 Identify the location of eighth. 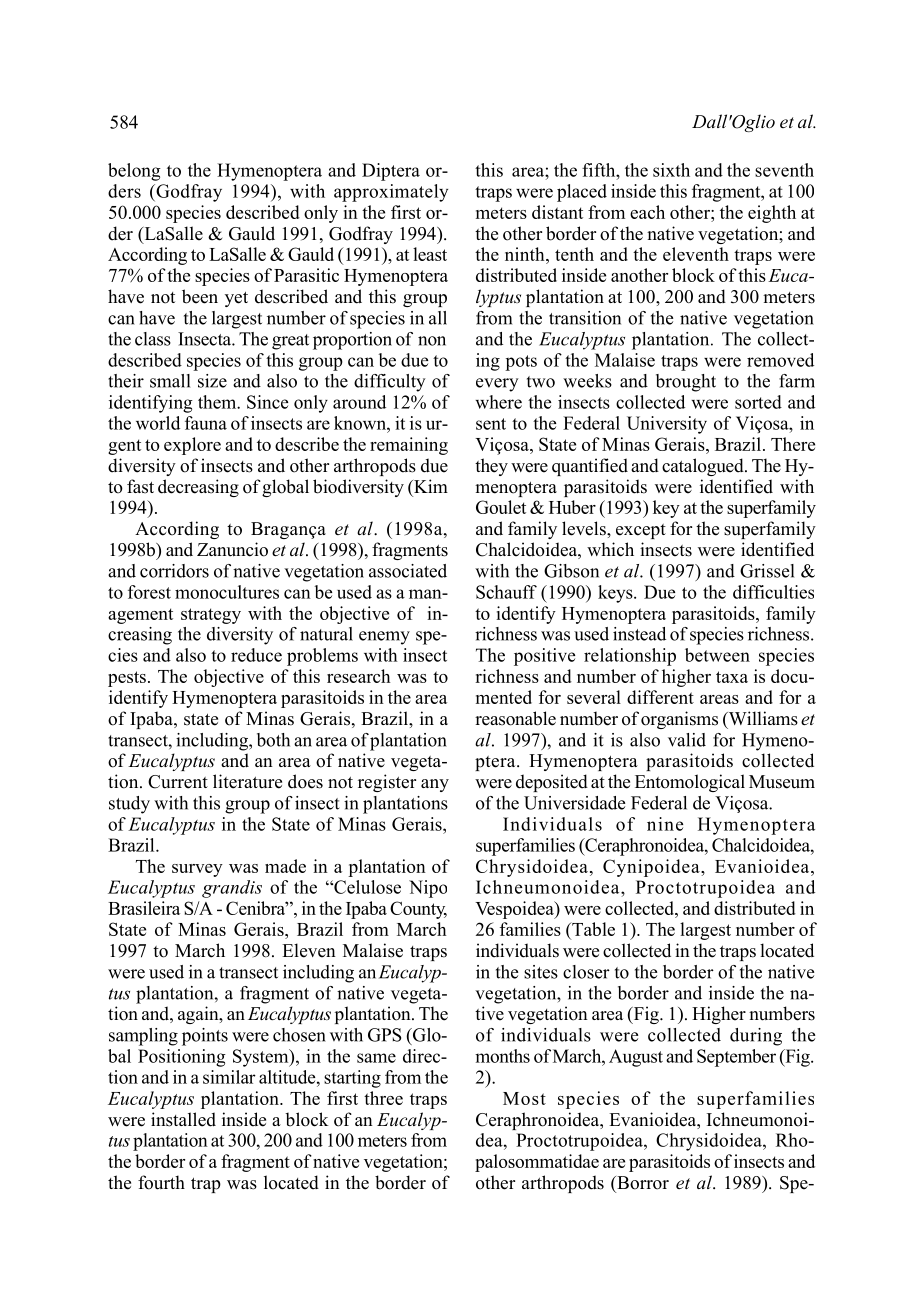
(772, 214).
